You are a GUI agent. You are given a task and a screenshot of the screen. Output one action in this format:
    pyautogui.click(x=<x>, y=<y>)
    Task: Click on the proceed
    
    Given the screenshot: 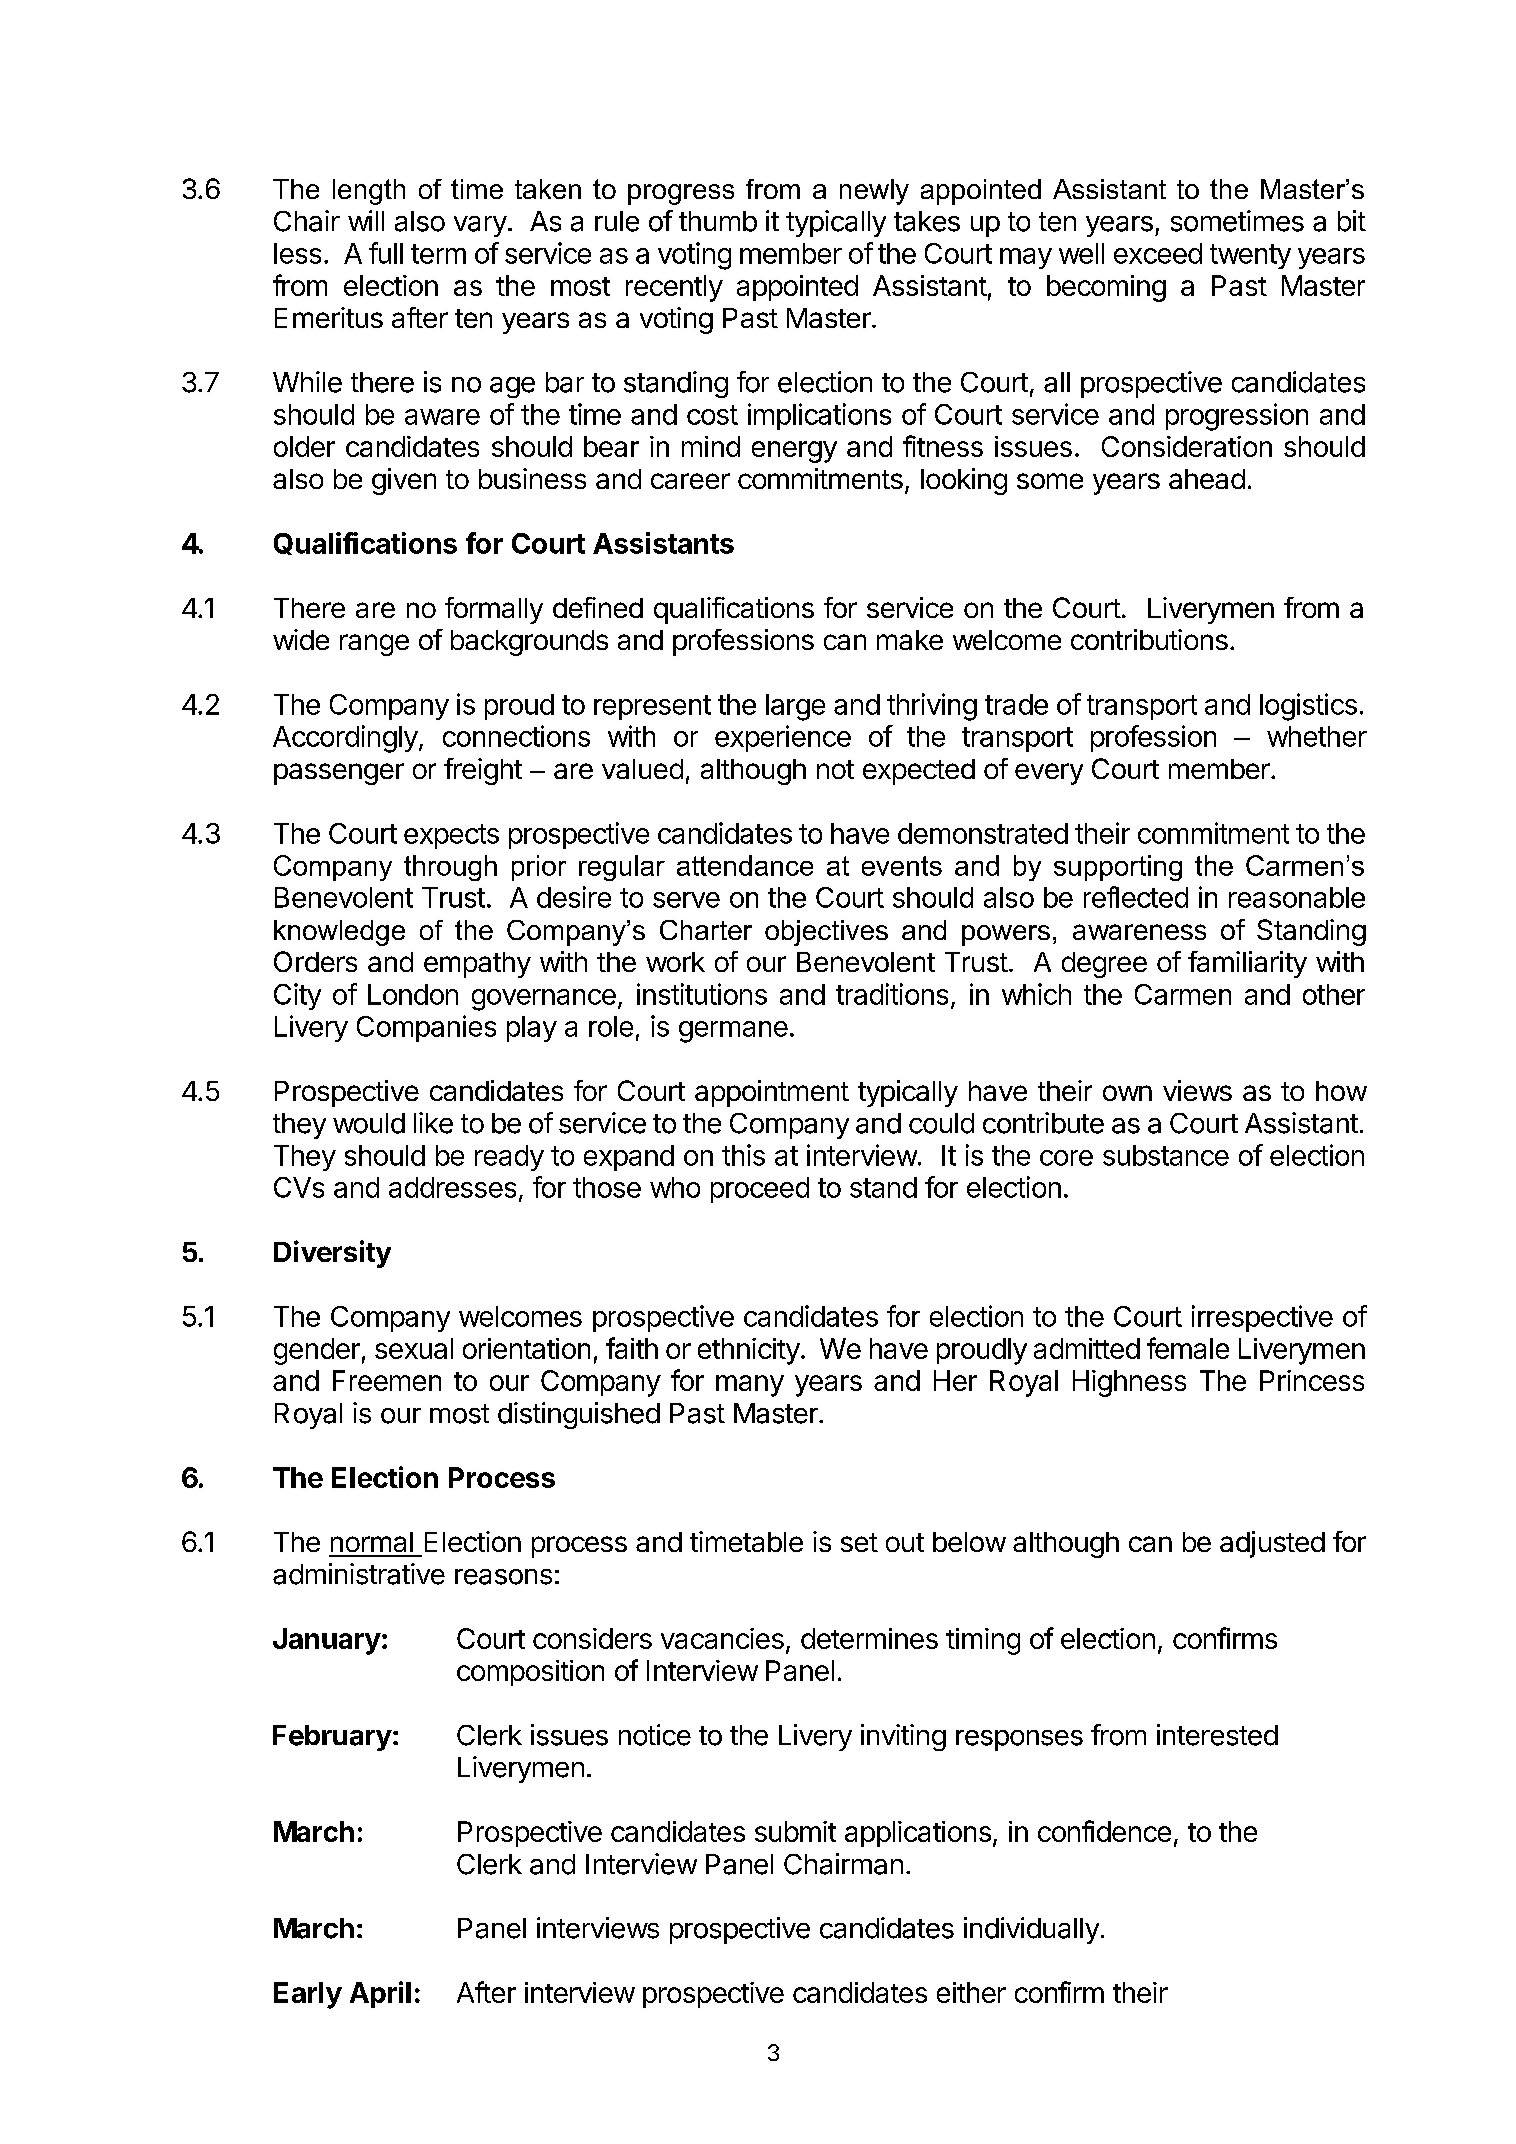 What is the action you would take?
    pyautogui.click(x=760, y=1190)
